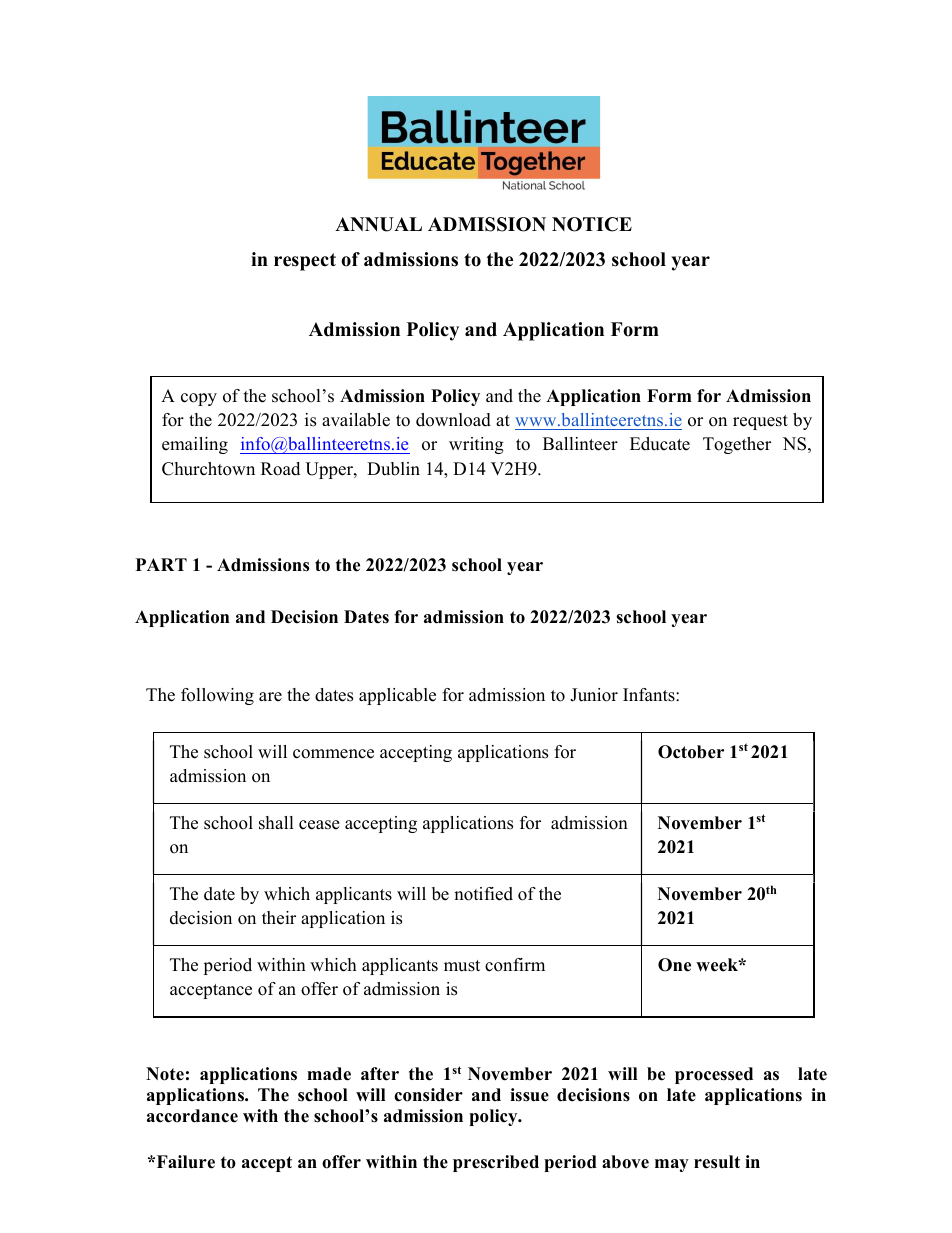  I want to click on accordance, so click(192, 1116).
